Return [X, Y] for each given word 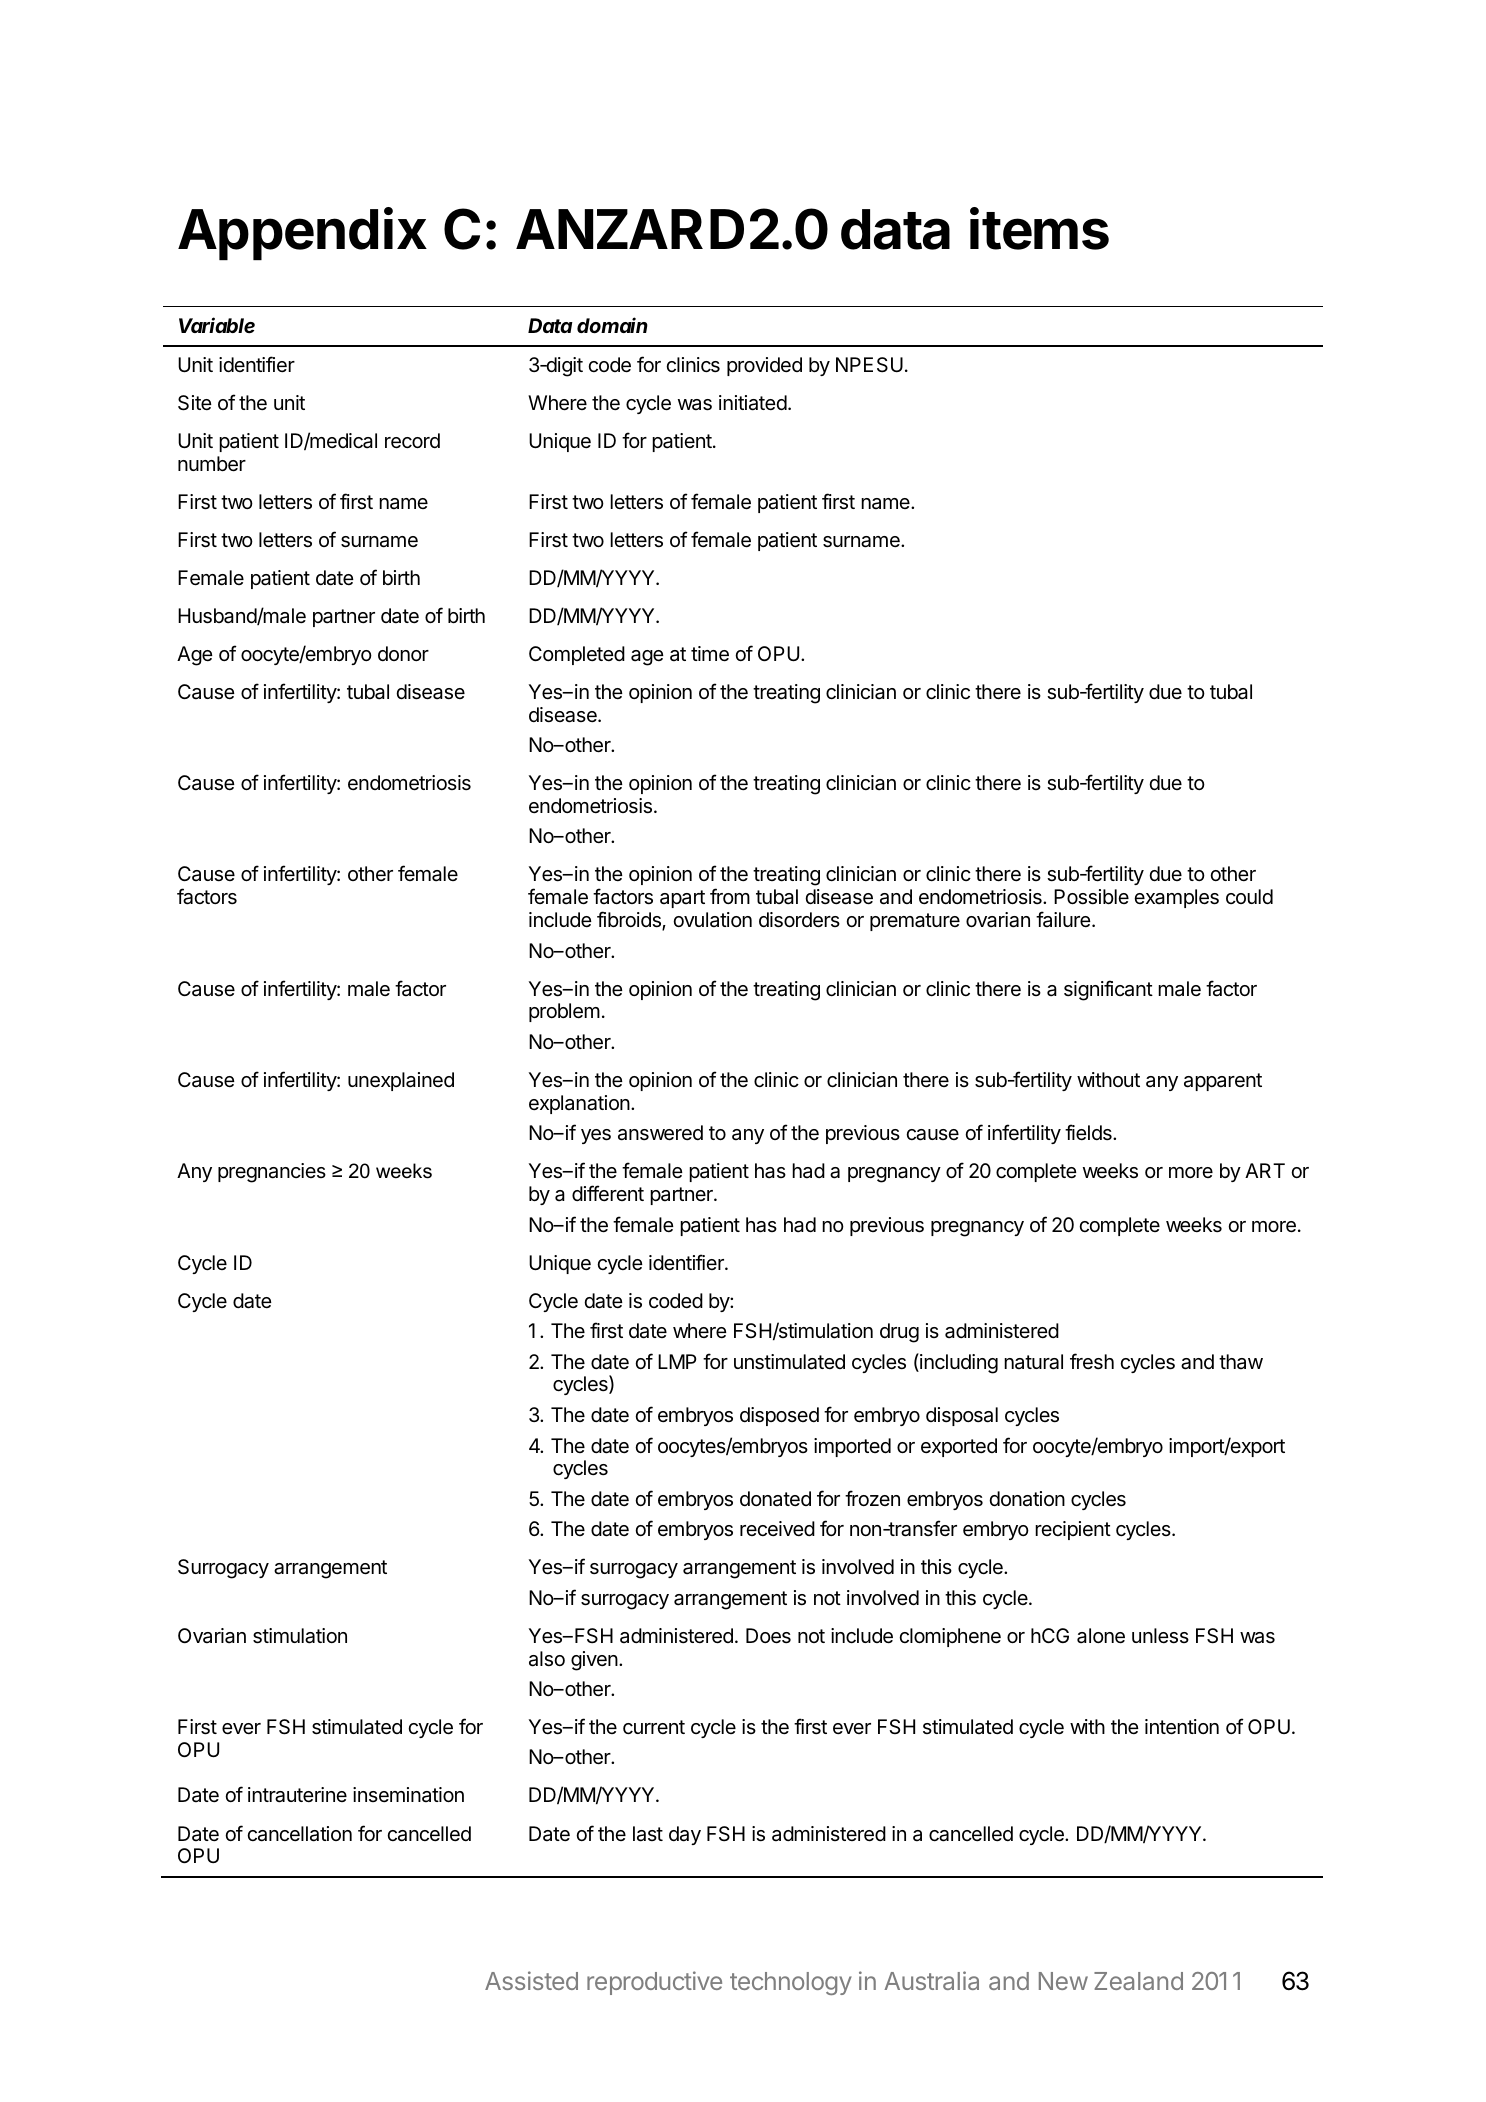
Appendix [302, 233]
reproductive [654, 1983]
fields [1089, 1132]
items [1039, 228]
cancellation [299, 1834]
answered [660, 1133]
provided [764, 366]
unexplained [401, 1081]
